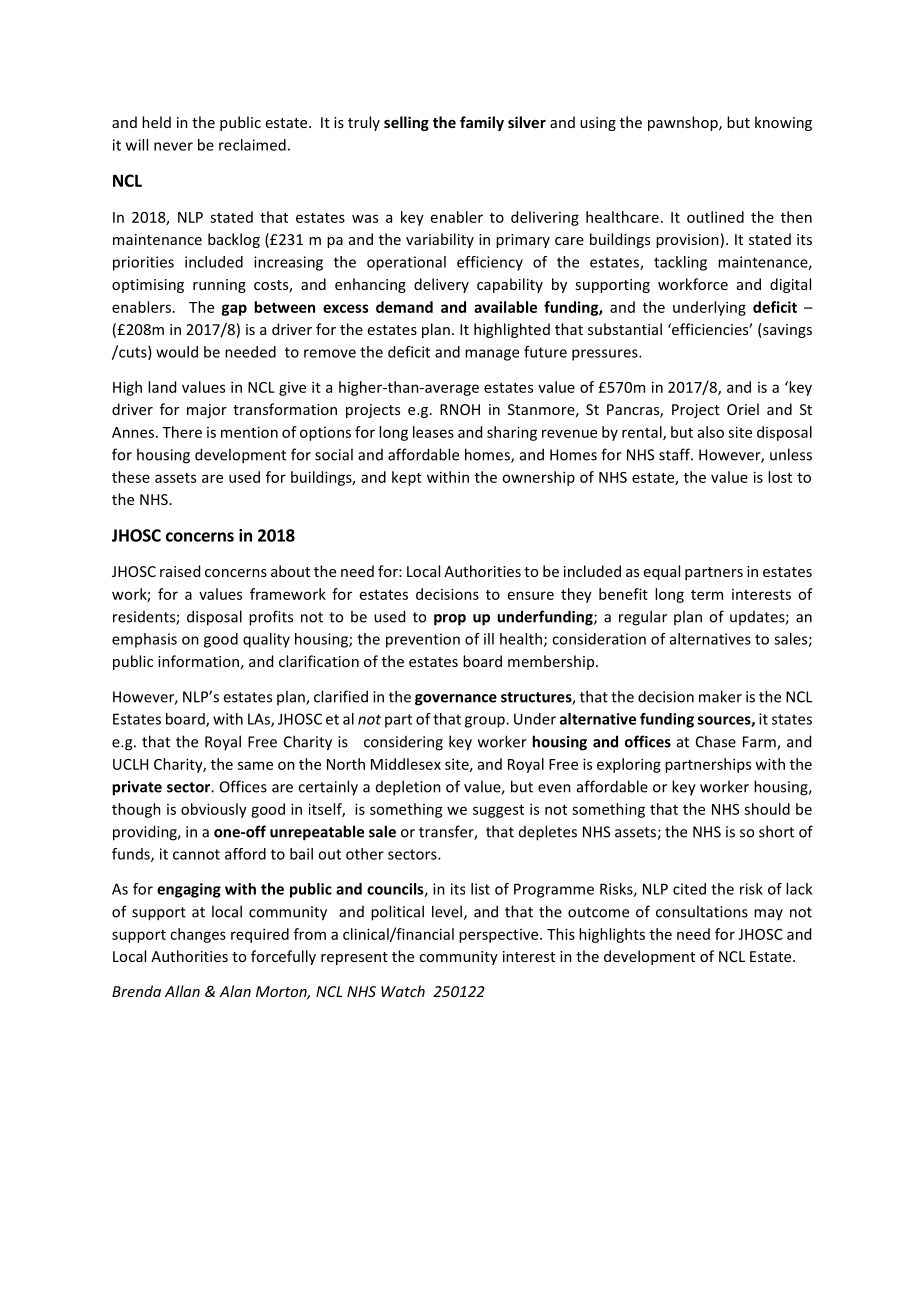 The height and width of the page is (1308, 924). Describe the element at coordinates (235, 991) in the page. I see `Alan` at that location.
